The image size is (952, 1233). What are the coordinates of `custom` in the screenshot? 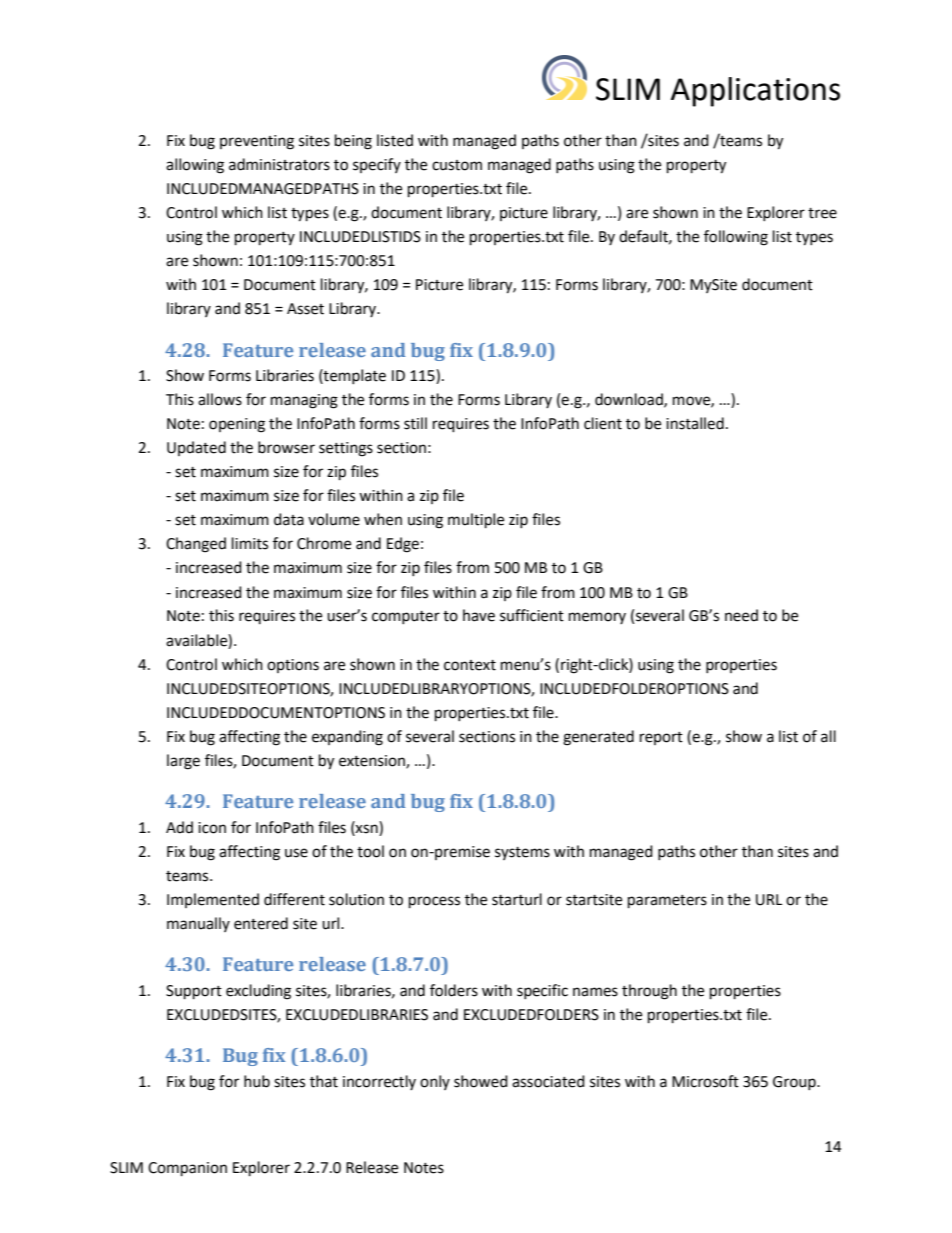 It's located at (457, 165).
